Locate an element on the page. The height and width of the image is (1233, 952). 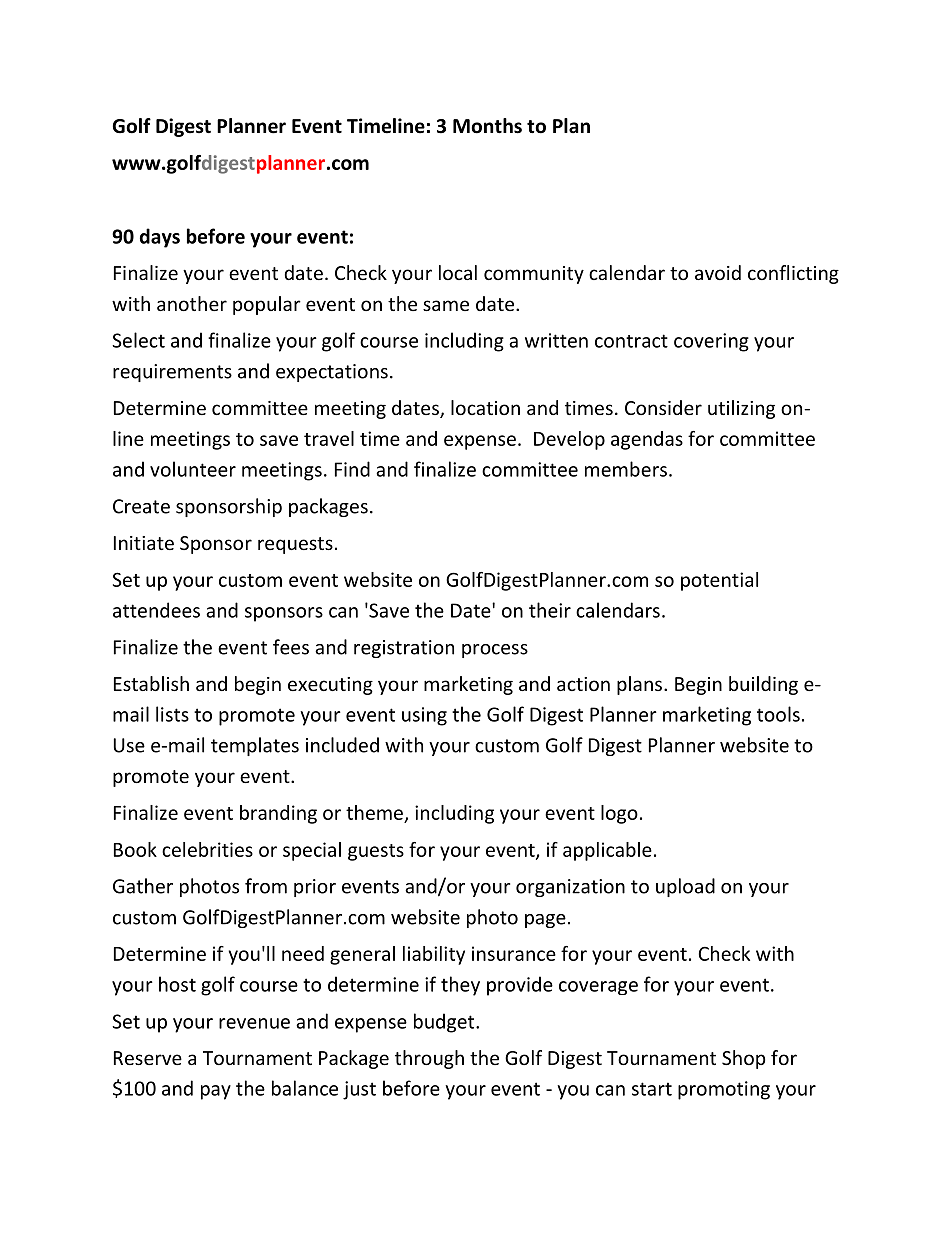
tools is located at coordinates (778, 714).
